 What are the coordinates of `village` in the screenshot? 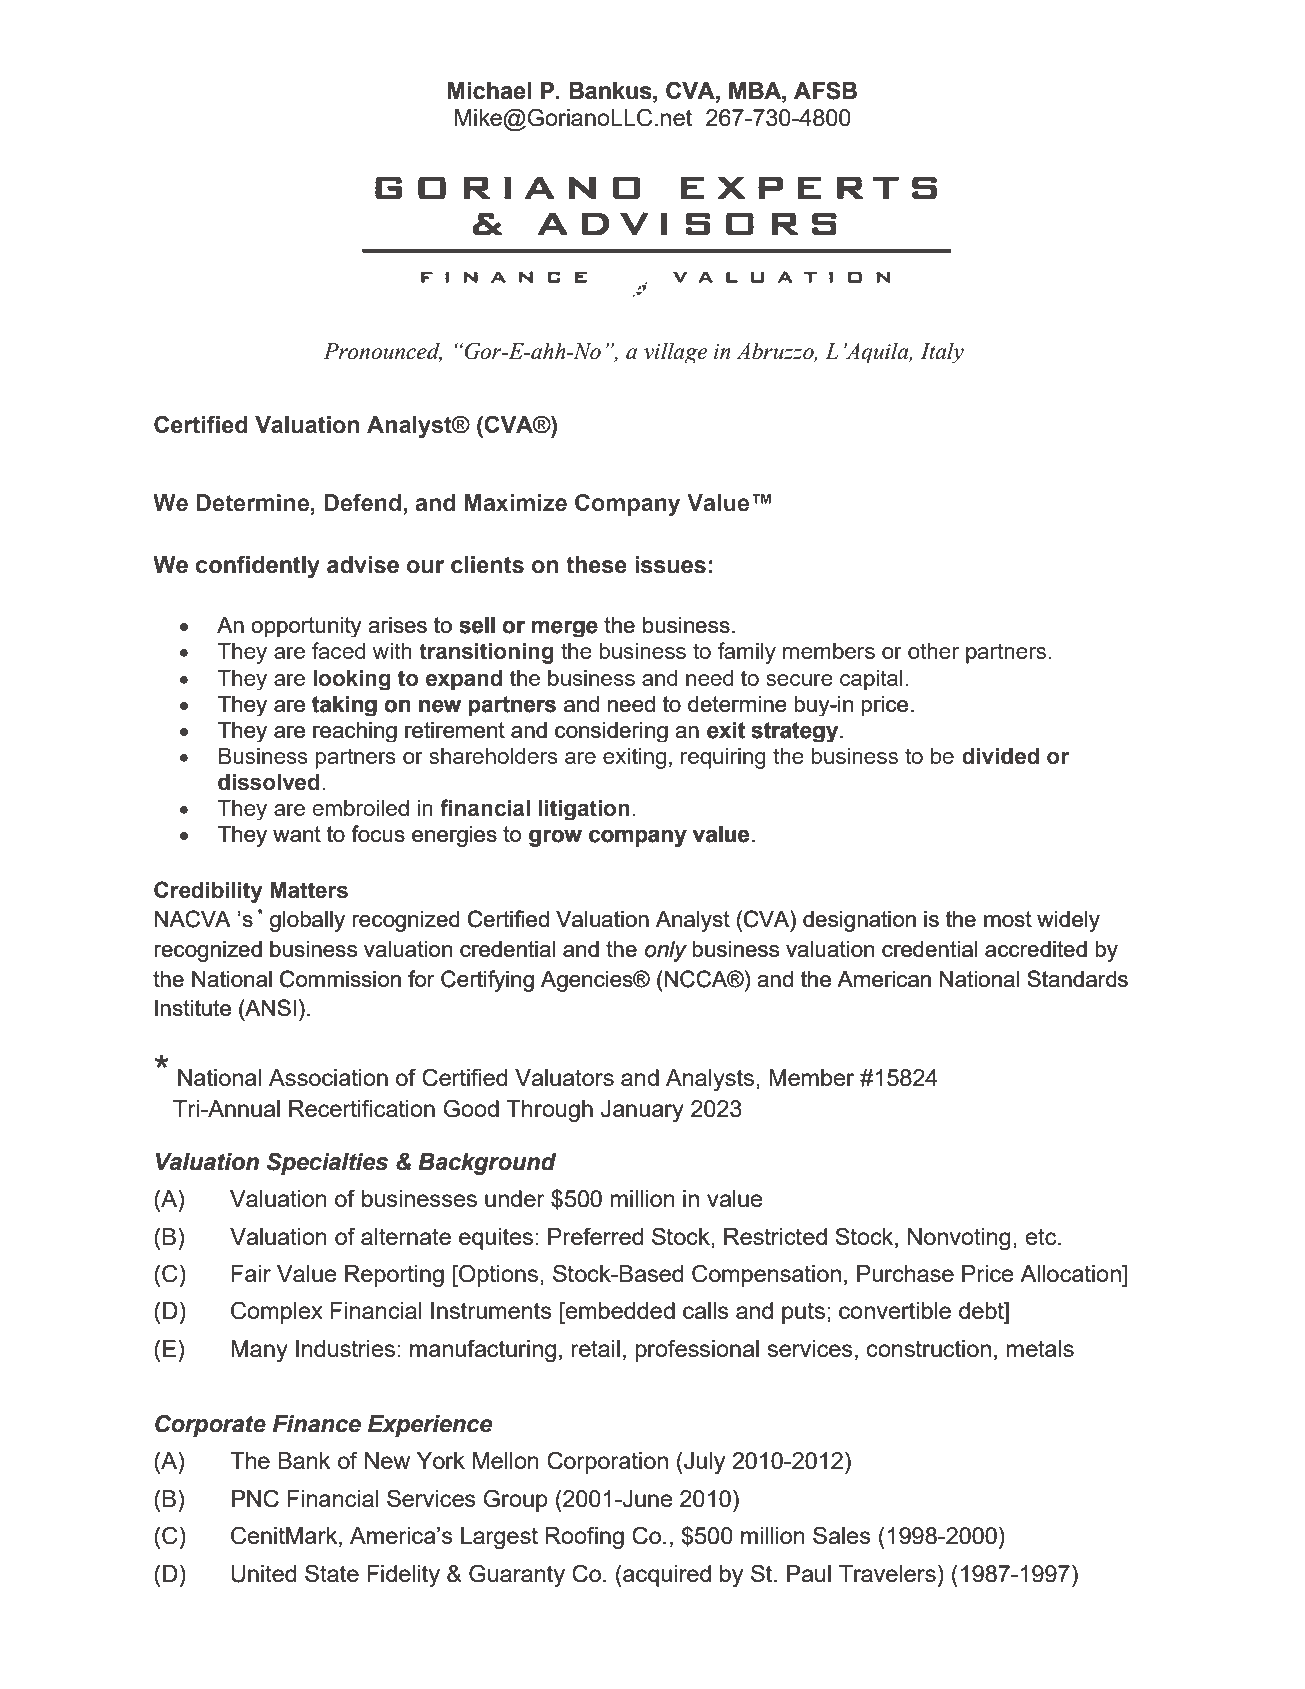 It's located at (675, 352).
